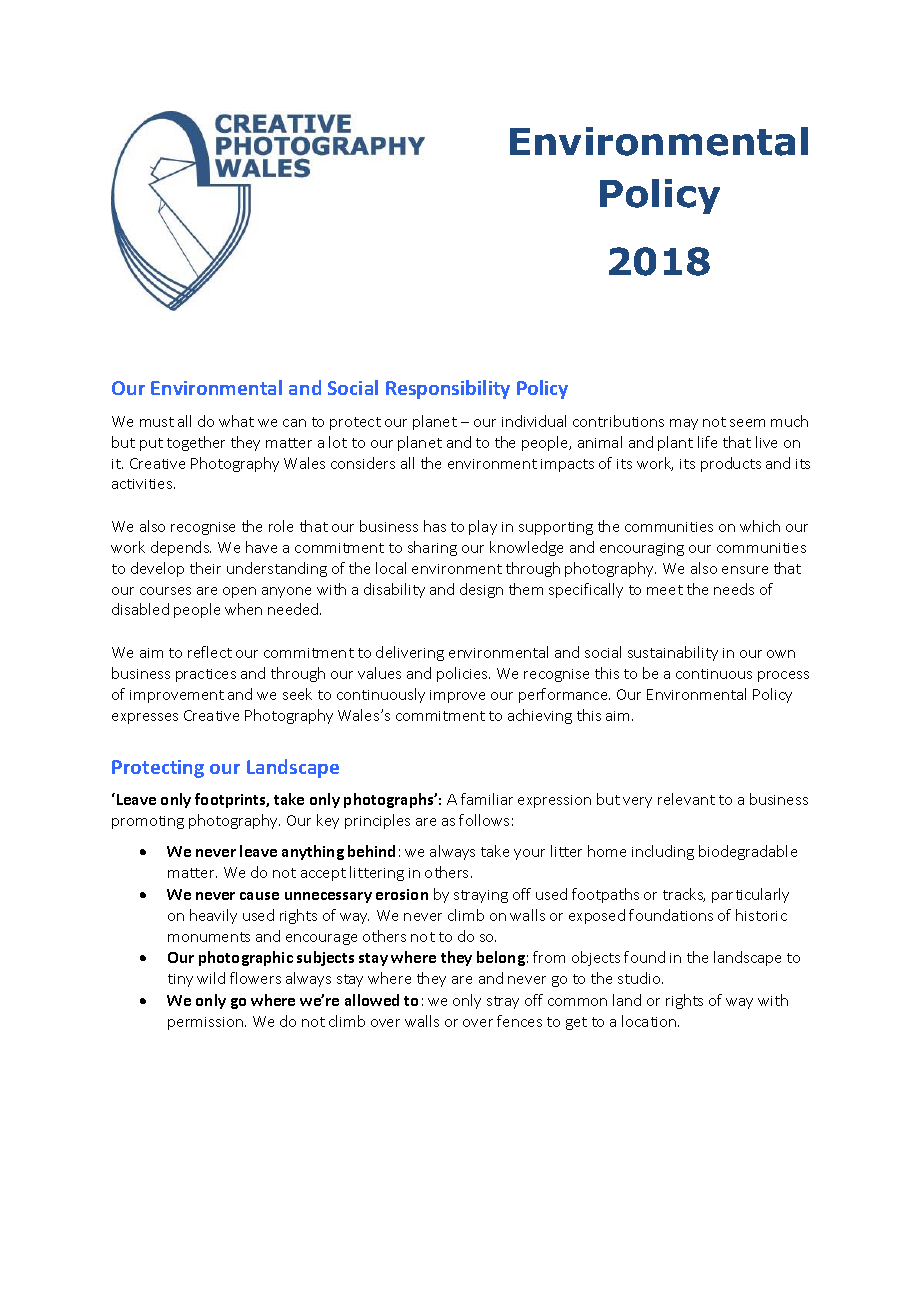 The image size is (924, 1307). What do you see at coordinates (243, 609) in the screenshot?
I see `when` at bounding box center [243, 609].
